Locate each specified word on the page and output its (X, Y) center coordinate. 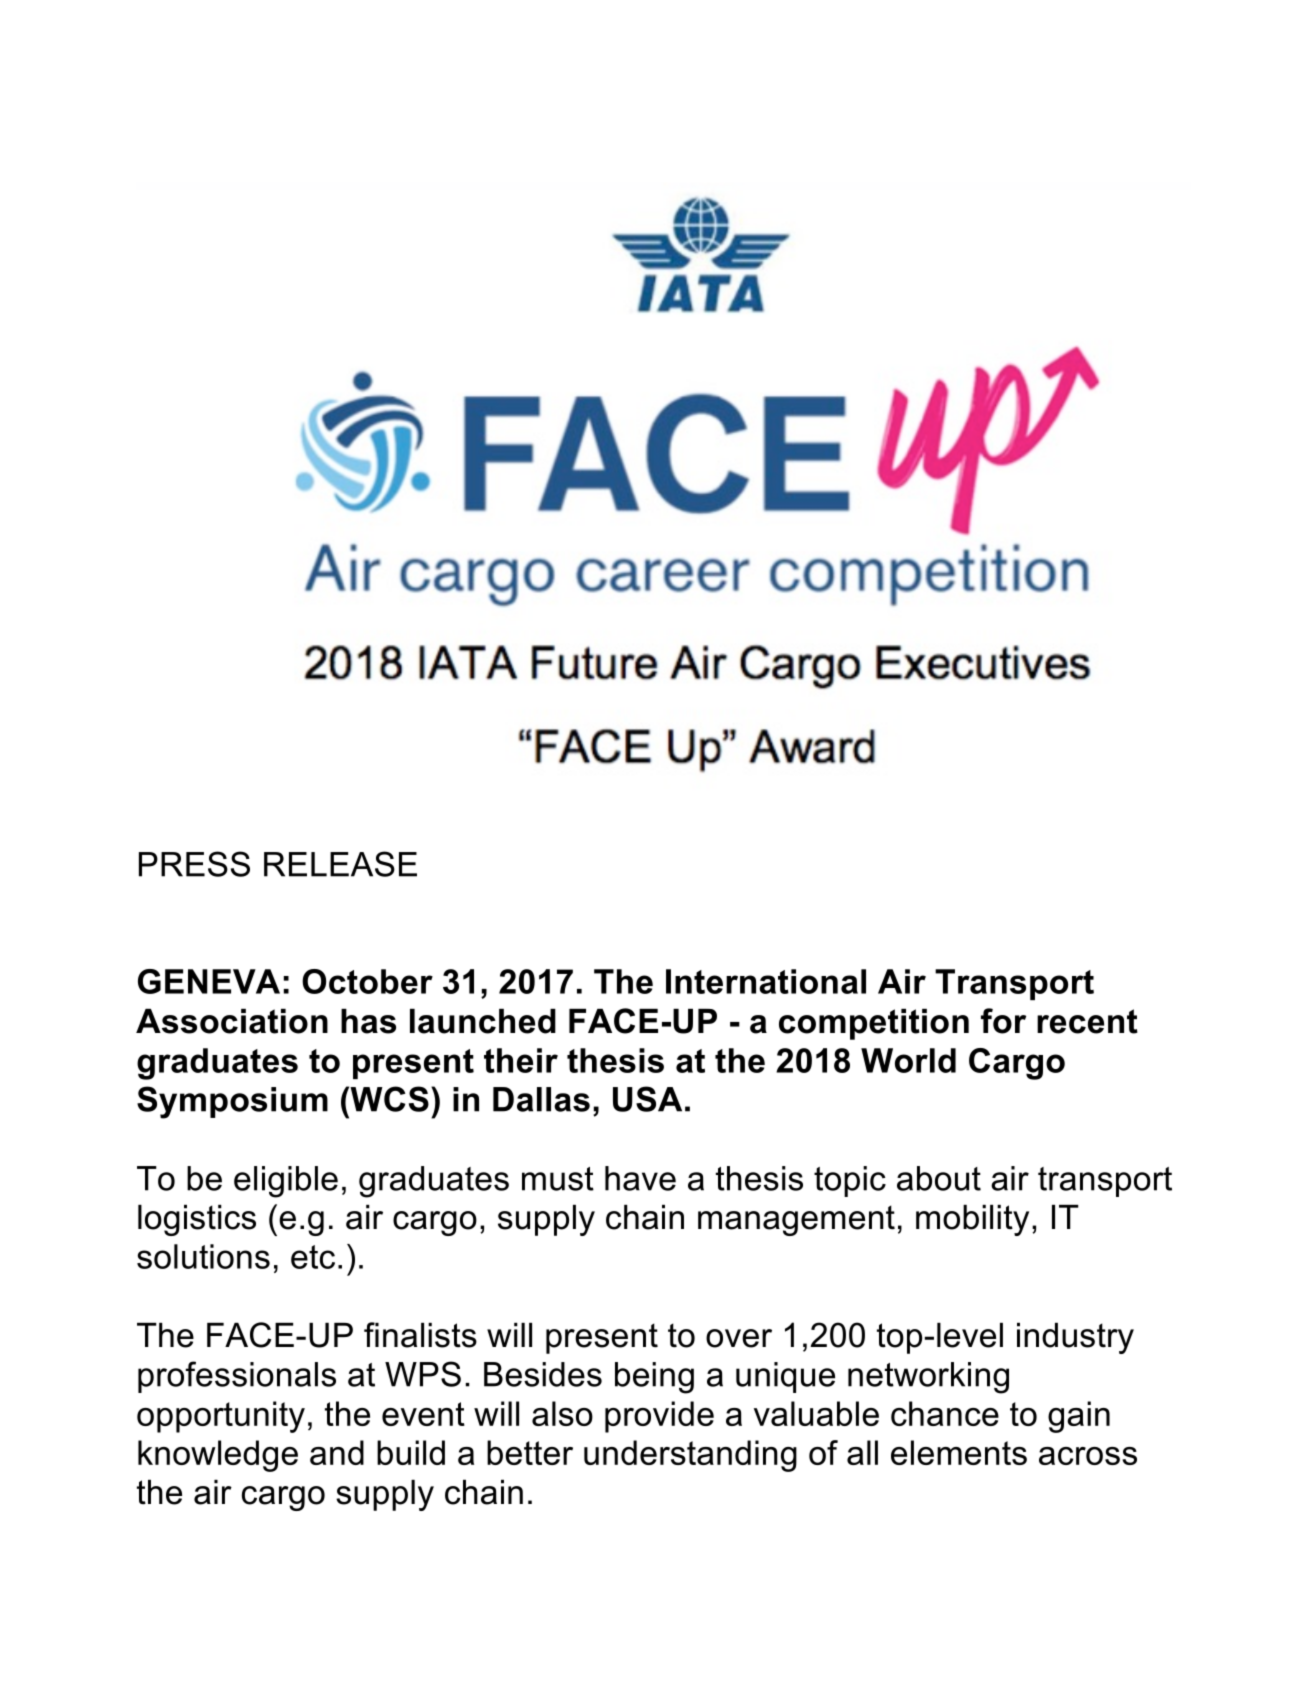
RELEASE (340, 864)
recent (1087, 1021)
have (640, 1178)
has (368, 1021)
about (939, 1178)
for (1003, 1021)
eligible (286, 1182)
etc (313, 1257)
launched (483, 1021)
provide (659, 1417)
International (766, 981)
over (739, 1338)
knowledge (218, 1456)
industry (1075, 1338)
